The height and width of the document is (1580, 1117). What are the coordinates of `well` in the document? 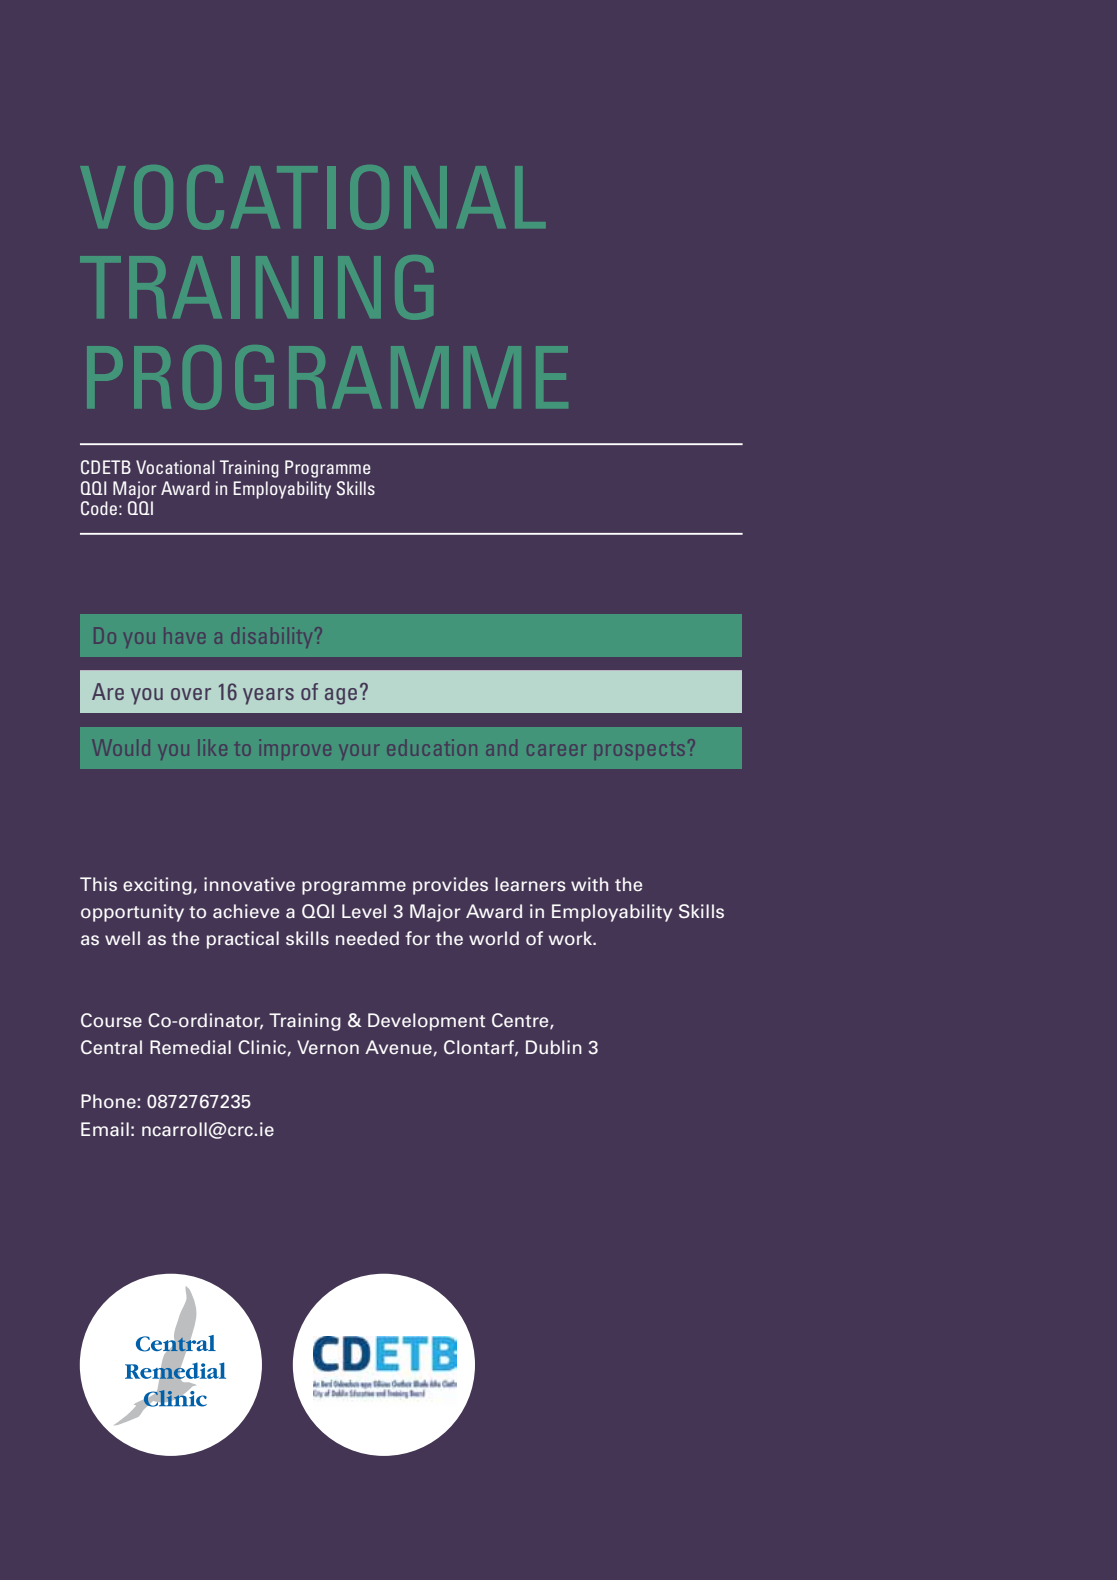 It's located at (122, 938).
